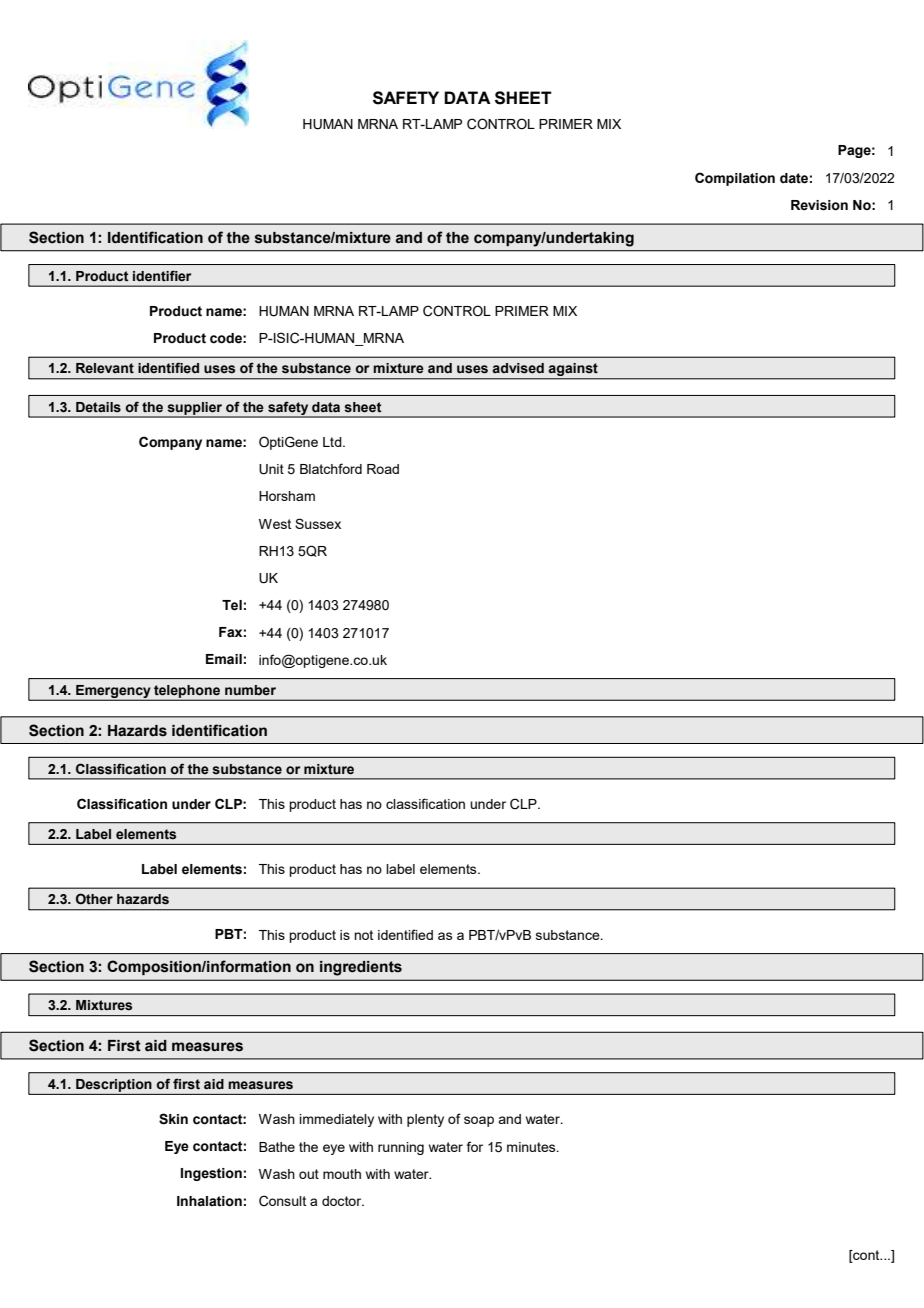 This image has width=924, height=1308. Describe the element at coordinates (211, 1174) in the image. I see `Ingestion` at that location.
